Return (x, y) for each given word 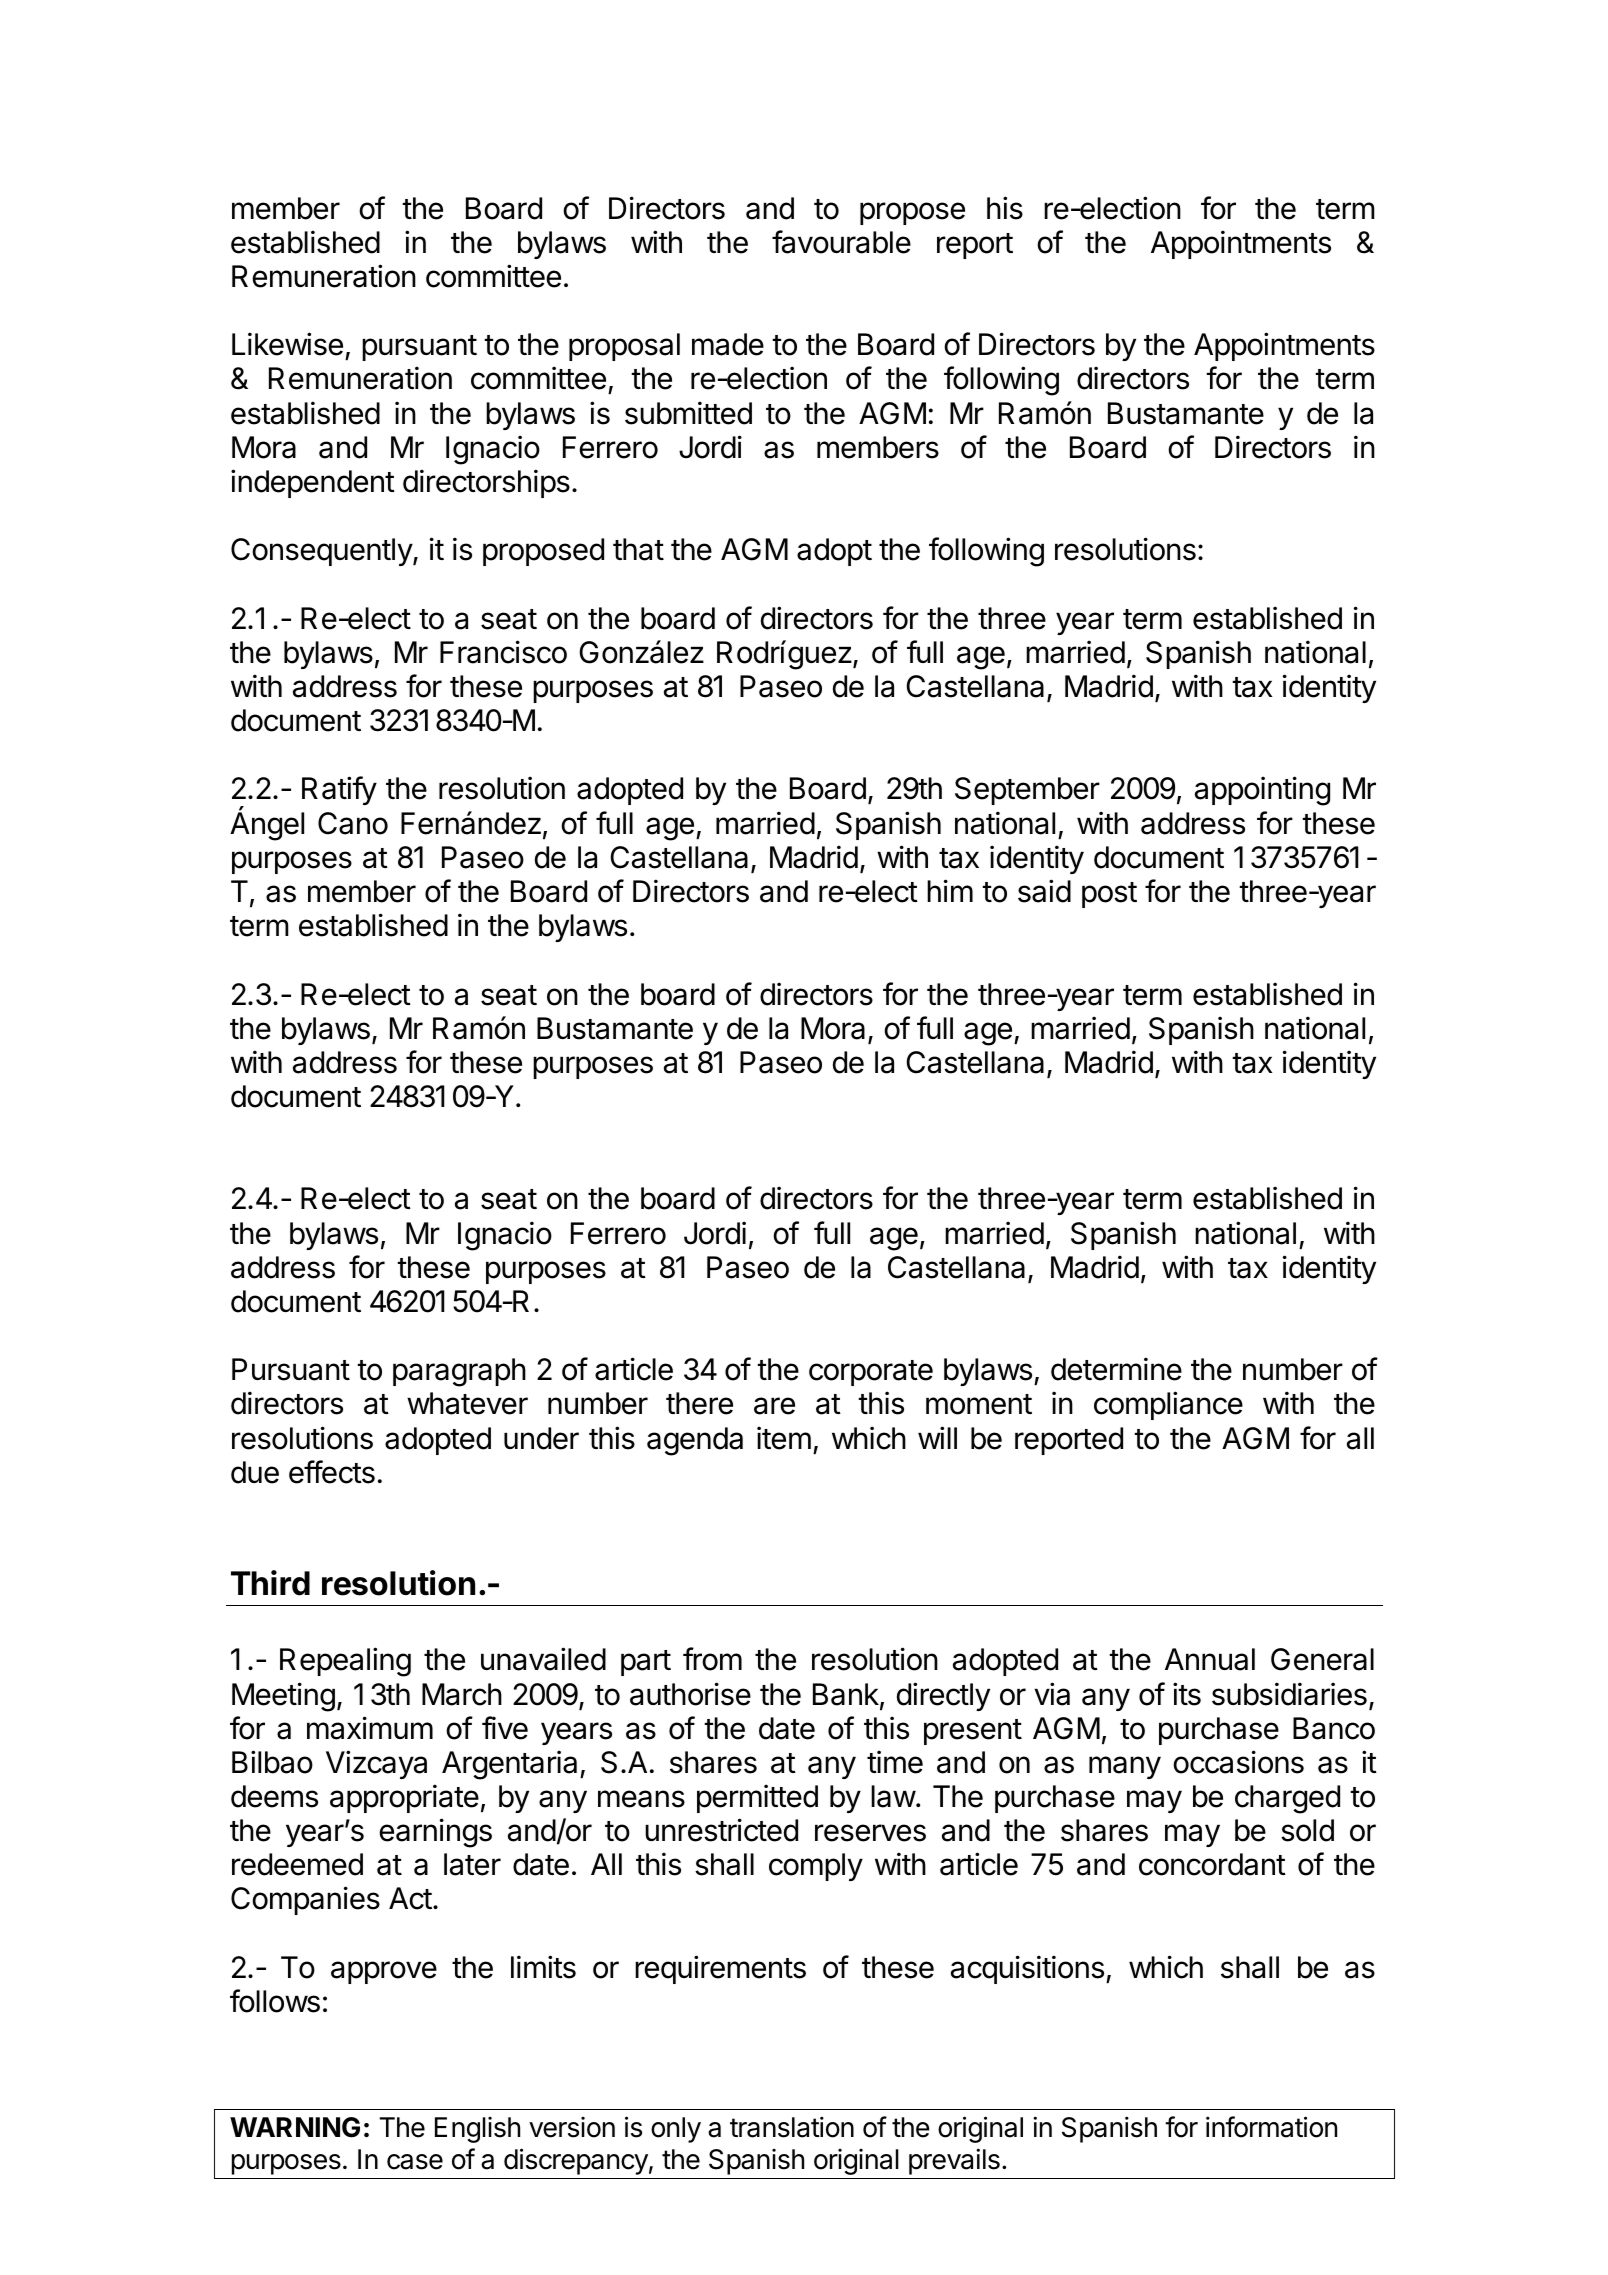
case (415, 2162)
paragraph (459, 1372)
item (784, 1438)
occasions (1238, 1762)
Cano (353, 823)
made (728, 344)
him (950, 890)
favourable (841, 242)
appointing (1262, 791)
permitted (757, 1798)
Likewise (287, 344)
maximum (370, 1728)
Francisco (503, 652)
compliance (1168, 1405)
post (1109, 895)
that (638, 549)
